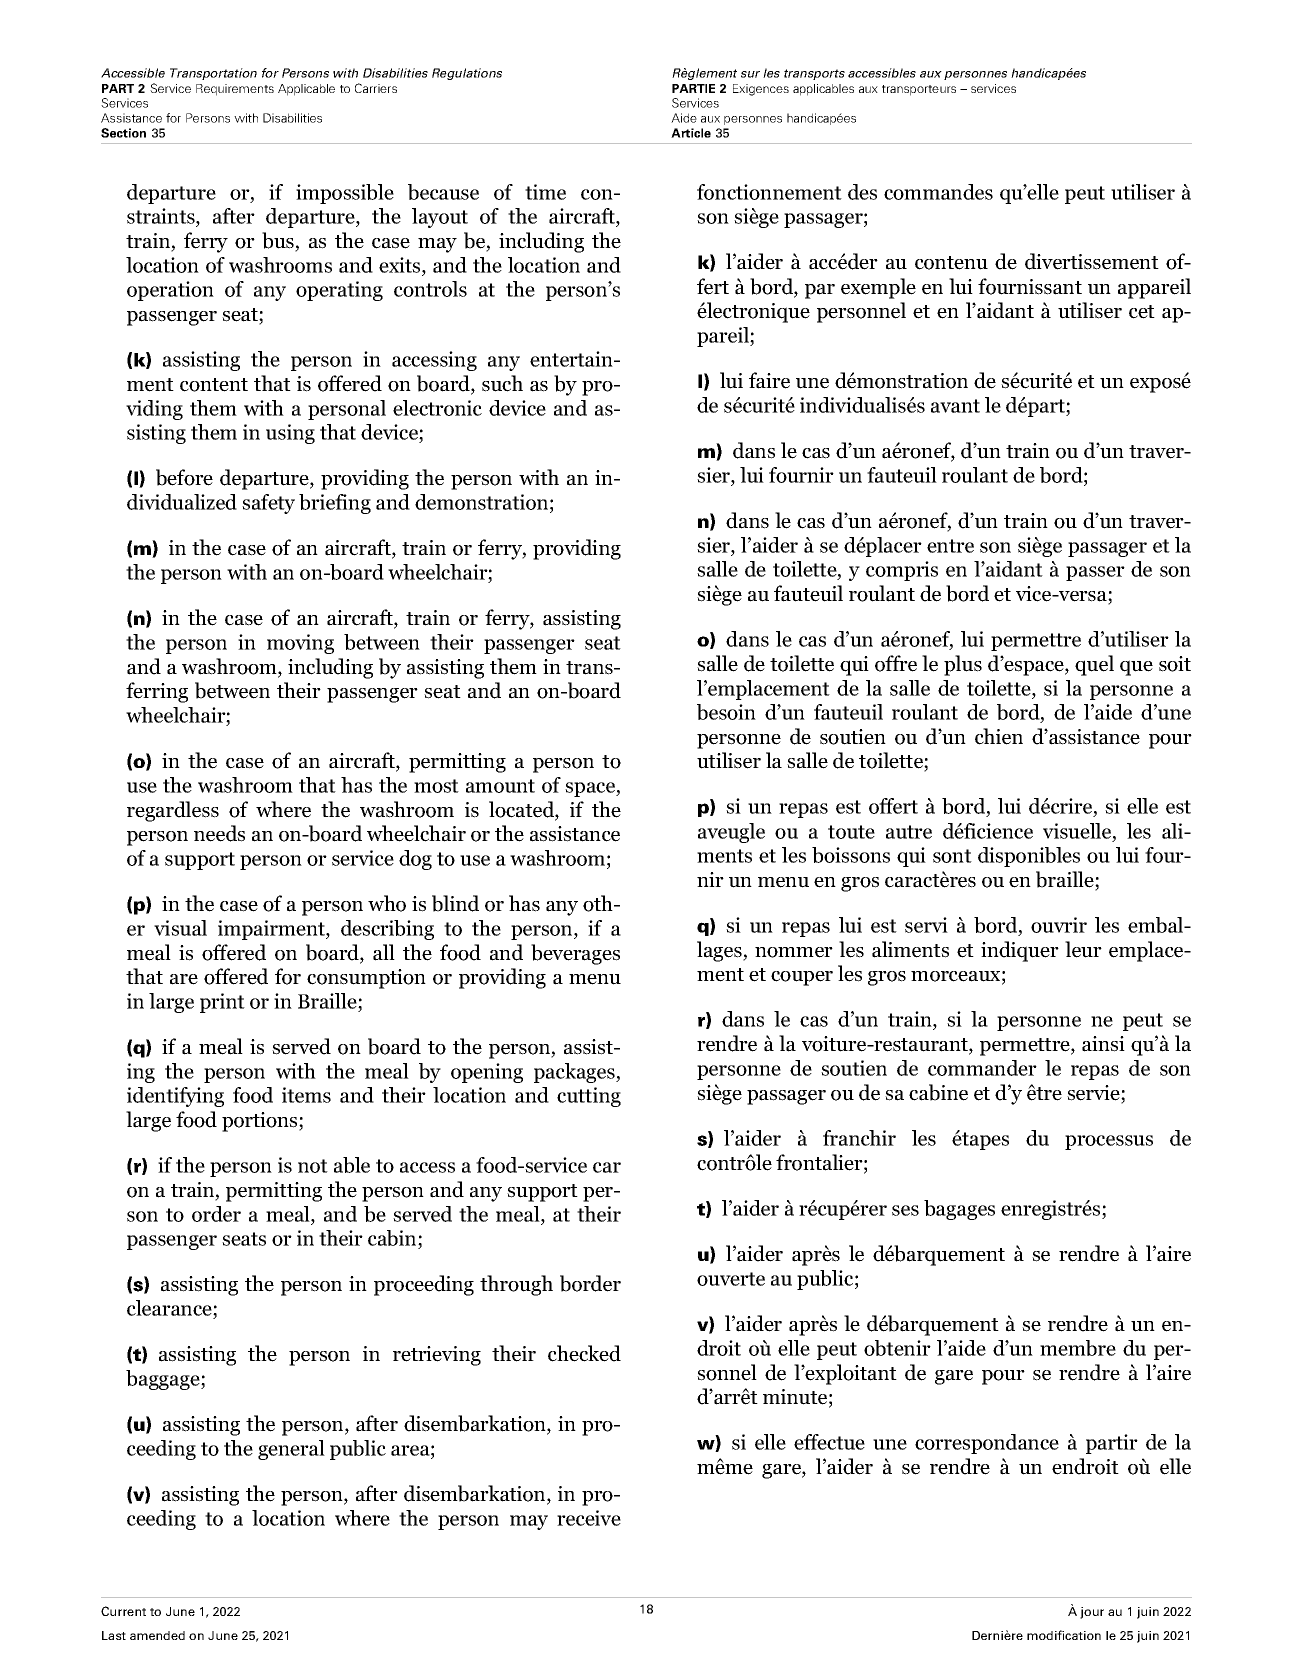 This page has width=1293, height=1674. What do you see at coordinates (691, 133) in the page?
I see `Article` at bounding box center [691, 133].
